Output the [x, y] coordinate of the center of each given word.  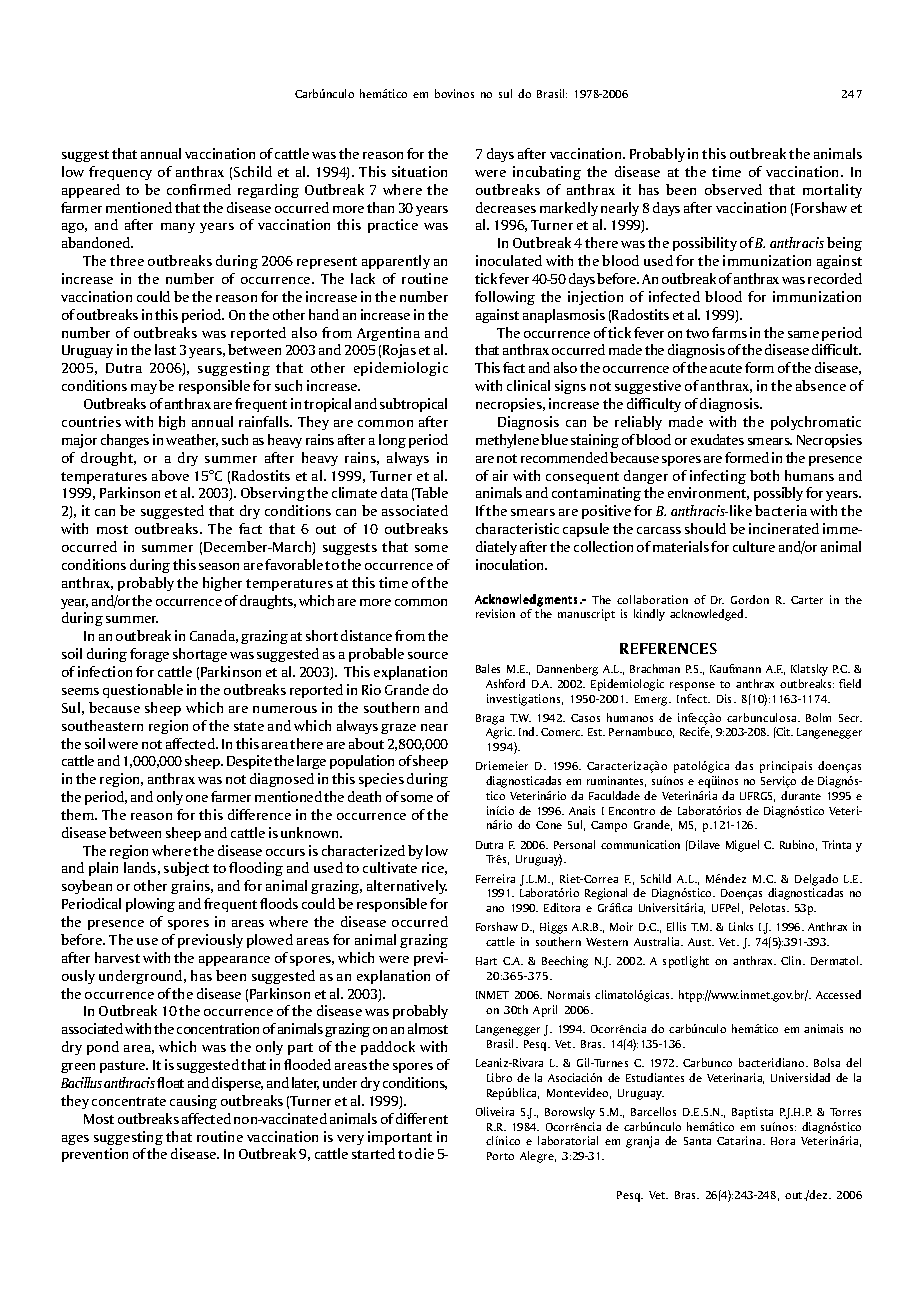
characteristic [517, 528]
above [170, 475]
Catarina [740, 1140]
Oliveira [495, 1111]
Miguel [742, 846]
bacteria [781, 510]
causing [193, 1102]
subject [186, 869]
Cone [549, 825]
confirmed [199, 189]
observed [733, 189]
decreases [506, 207]
